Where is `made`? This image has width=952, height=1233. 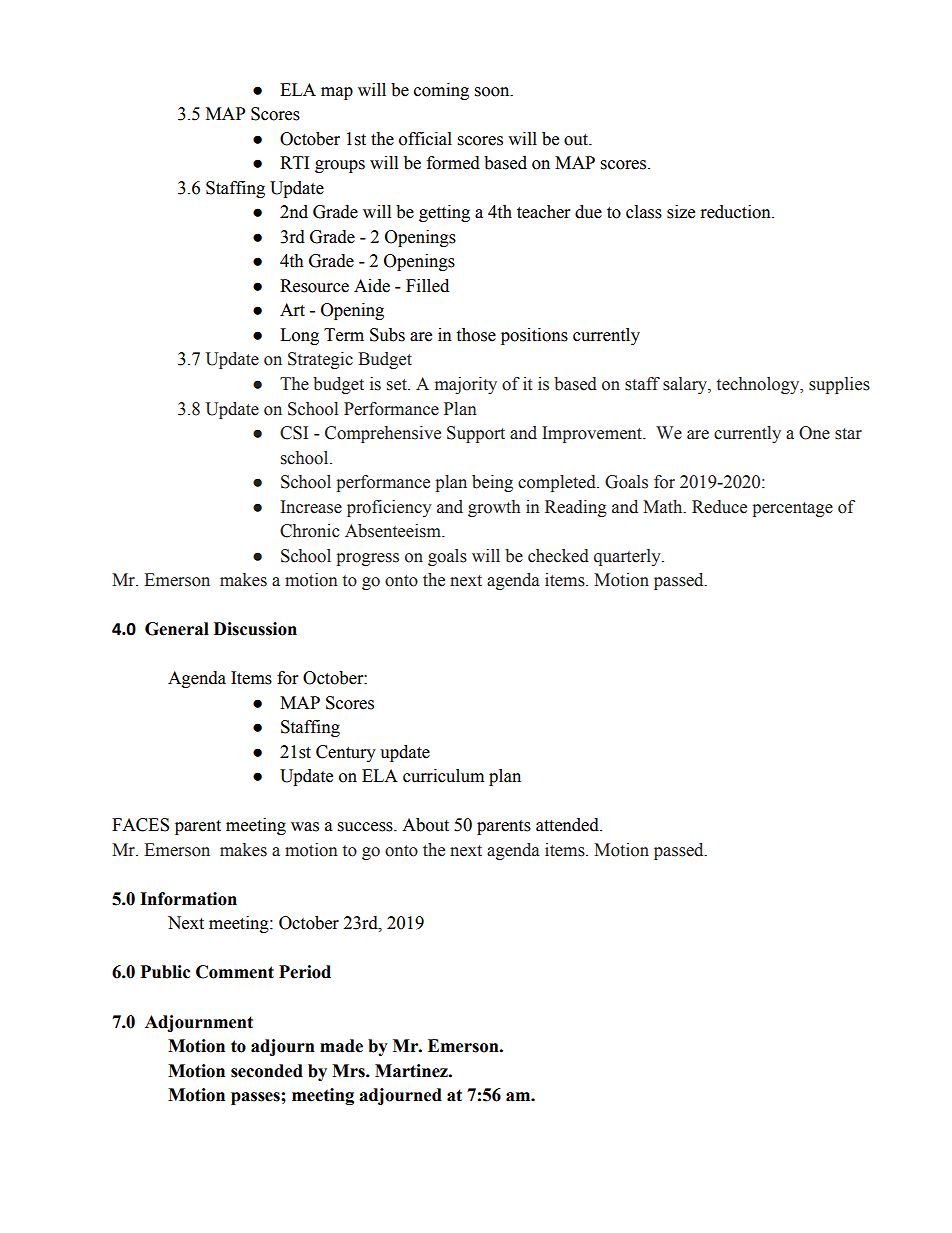 made is located at coordinates (341, 1046).
